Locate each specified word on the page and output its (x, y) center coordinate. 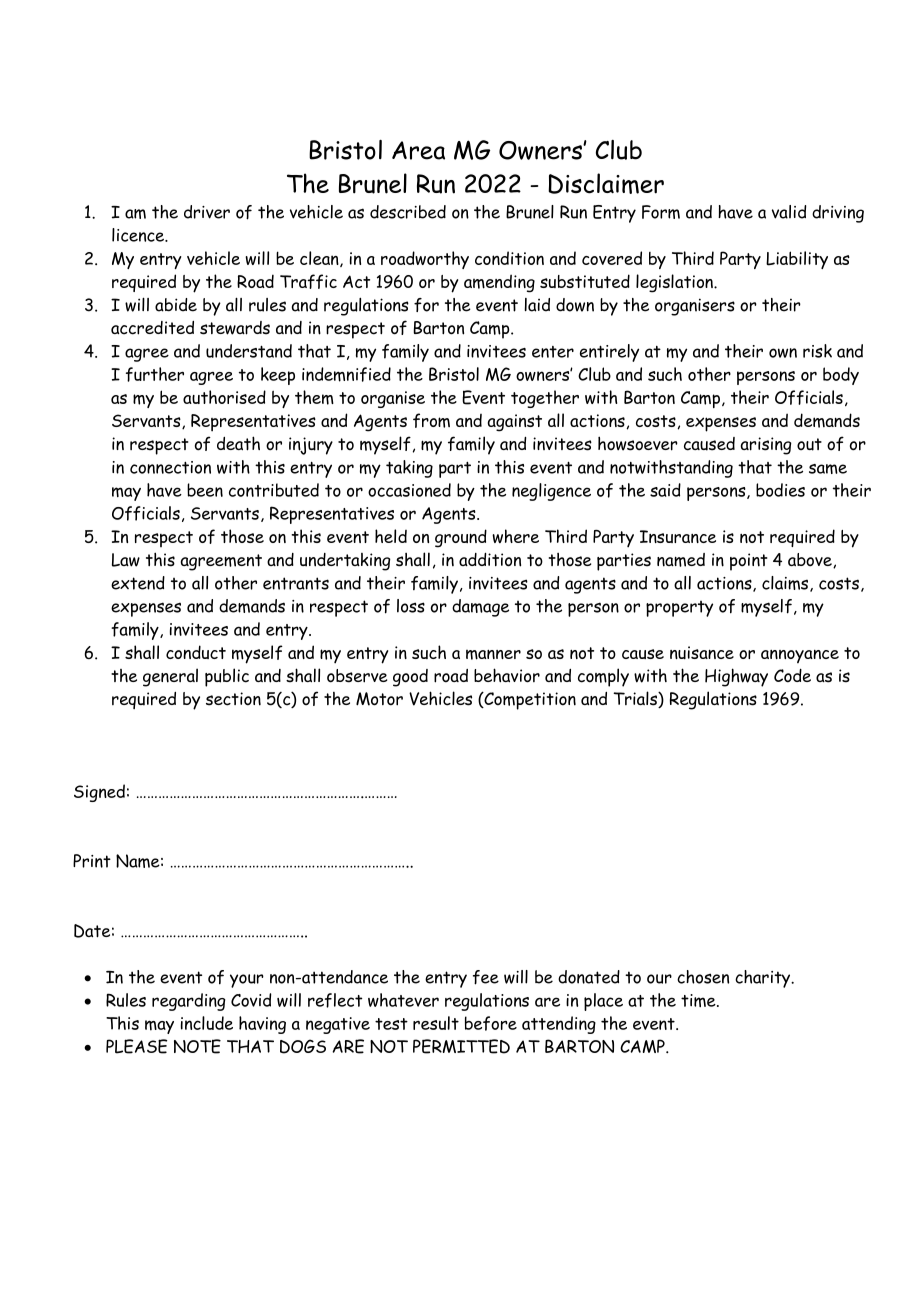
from (431, 420)
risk (817, 351)
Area (418, 150)
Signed (99, 793)
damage (480, 608)
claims (785, 583)
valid (789, 212)
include (207, 1023)
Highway (736, 677)
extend (138, 583)
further (155, 374)
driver (207, 212)
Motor (379, 699)
